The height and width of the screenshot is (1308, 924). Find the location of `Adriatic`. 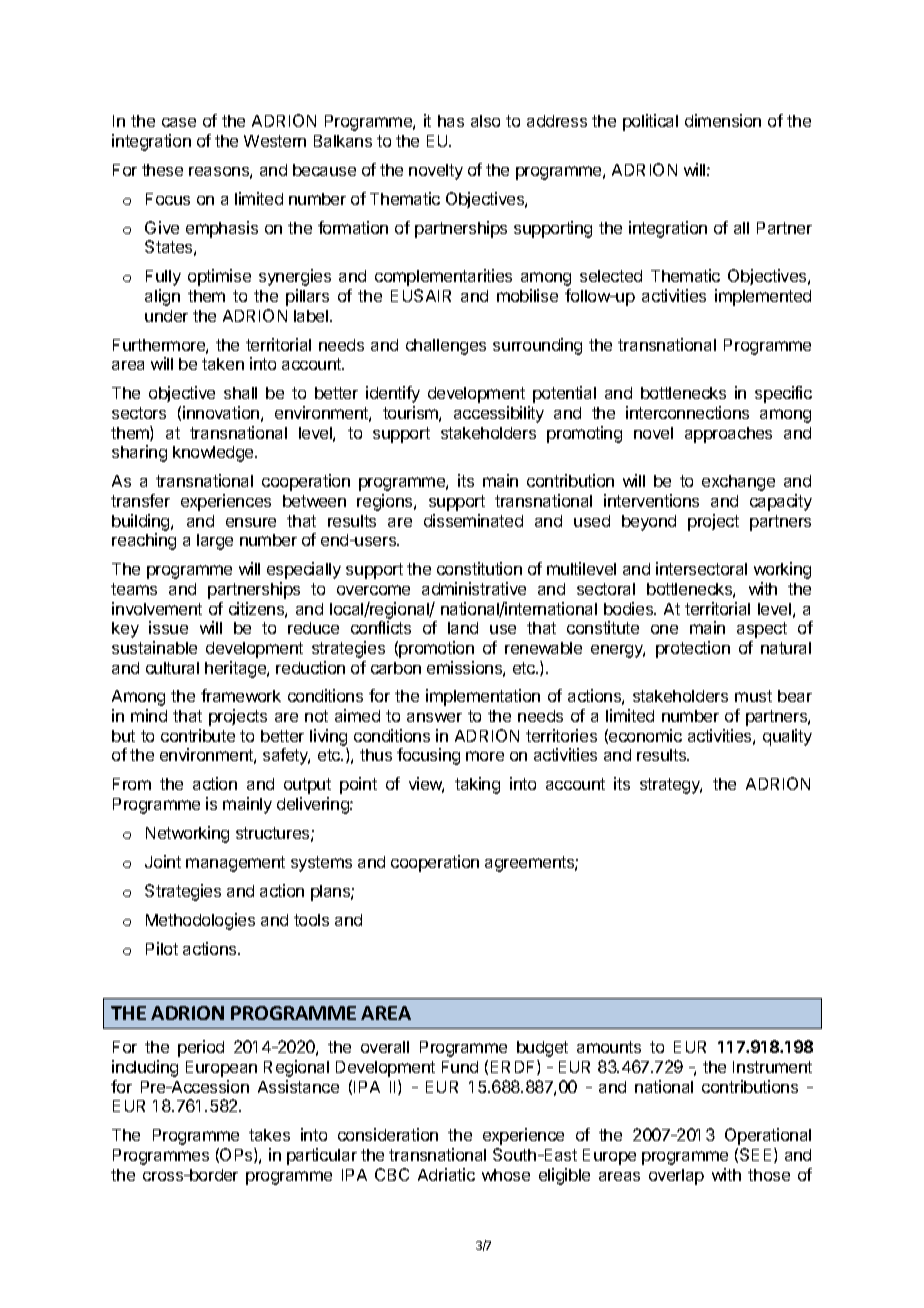

Adriatic is located at coordinates (446, 1174).
